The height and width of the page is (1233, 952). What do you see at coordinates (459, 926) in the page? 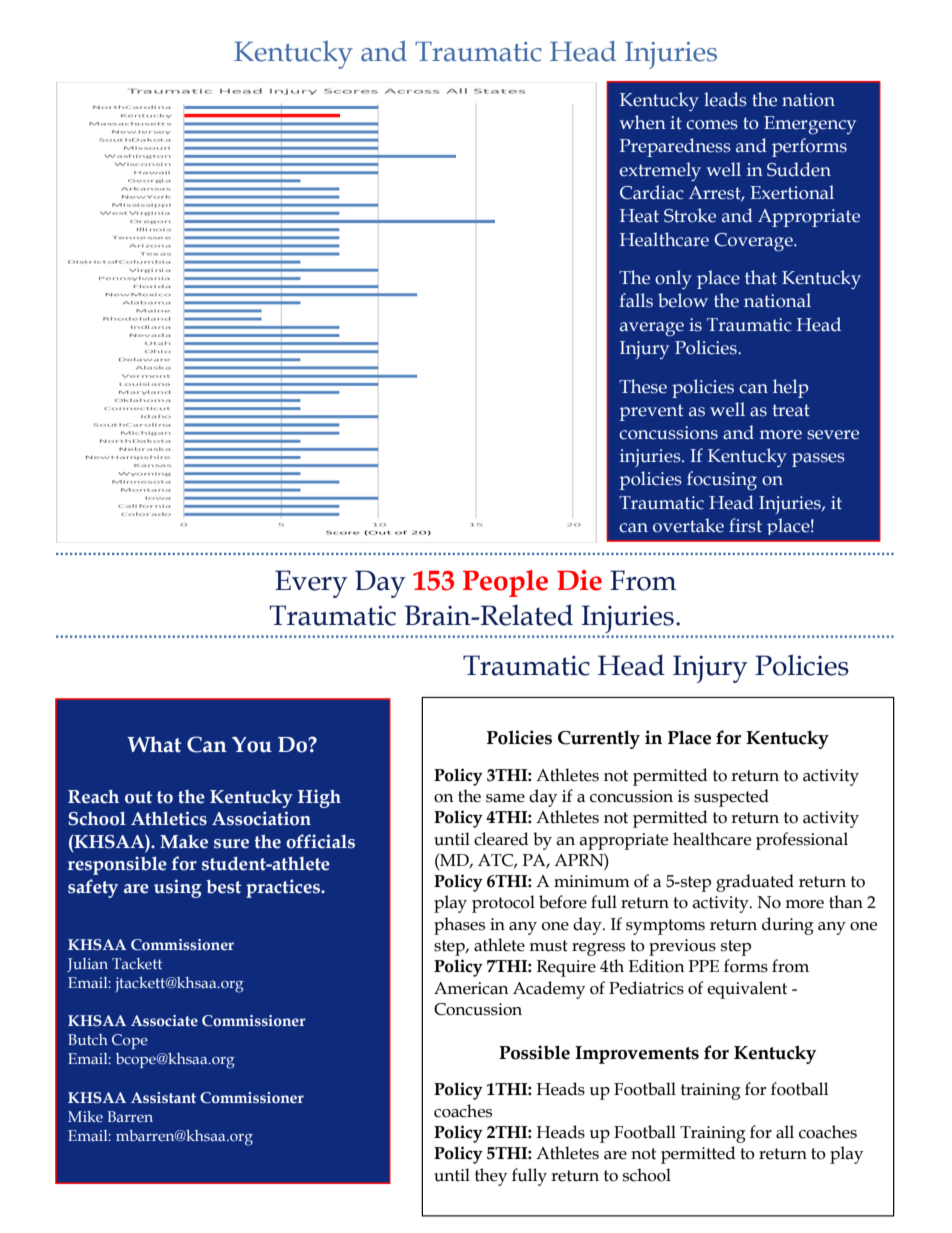
I see `phases` at bounding box center [459, 926].
